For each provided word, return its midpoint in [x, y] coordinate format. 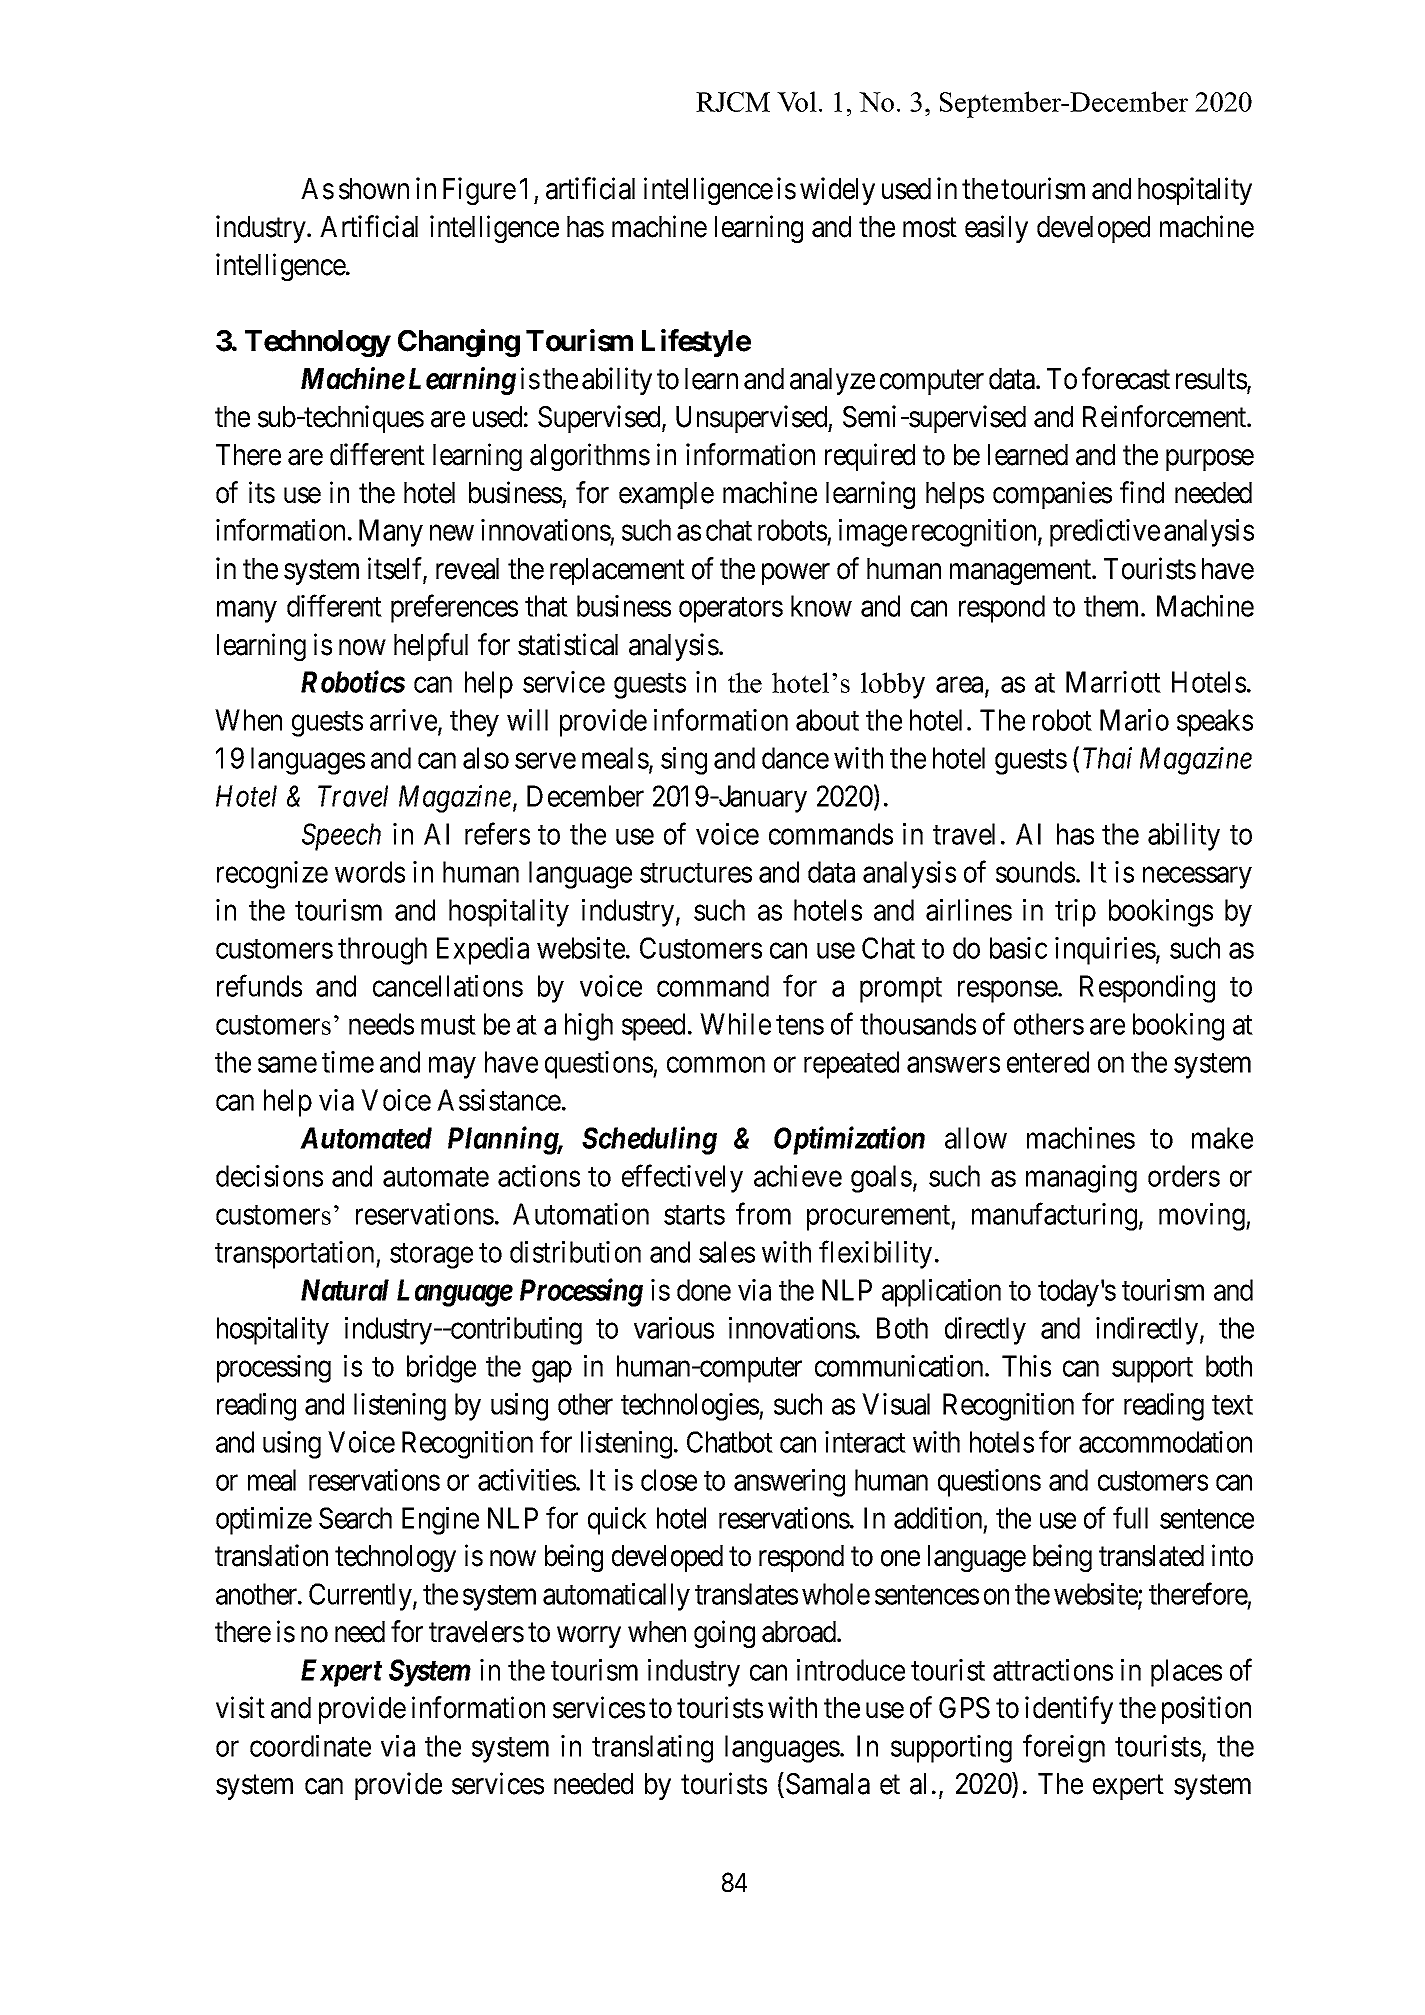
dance [795, 758]
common [716, 1065]
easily [996, 229]
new [452, 533]
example [666, 495]
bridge [441, 1369]
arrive [403, 720]
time [348, 1062]
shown [374, 189]
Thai [1107, 758]
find [1142, 492]
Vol [797, 101]
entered [1048, 1062]
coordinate [310, 1746]
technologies [690, 1407]
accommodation [1165, 1442]
